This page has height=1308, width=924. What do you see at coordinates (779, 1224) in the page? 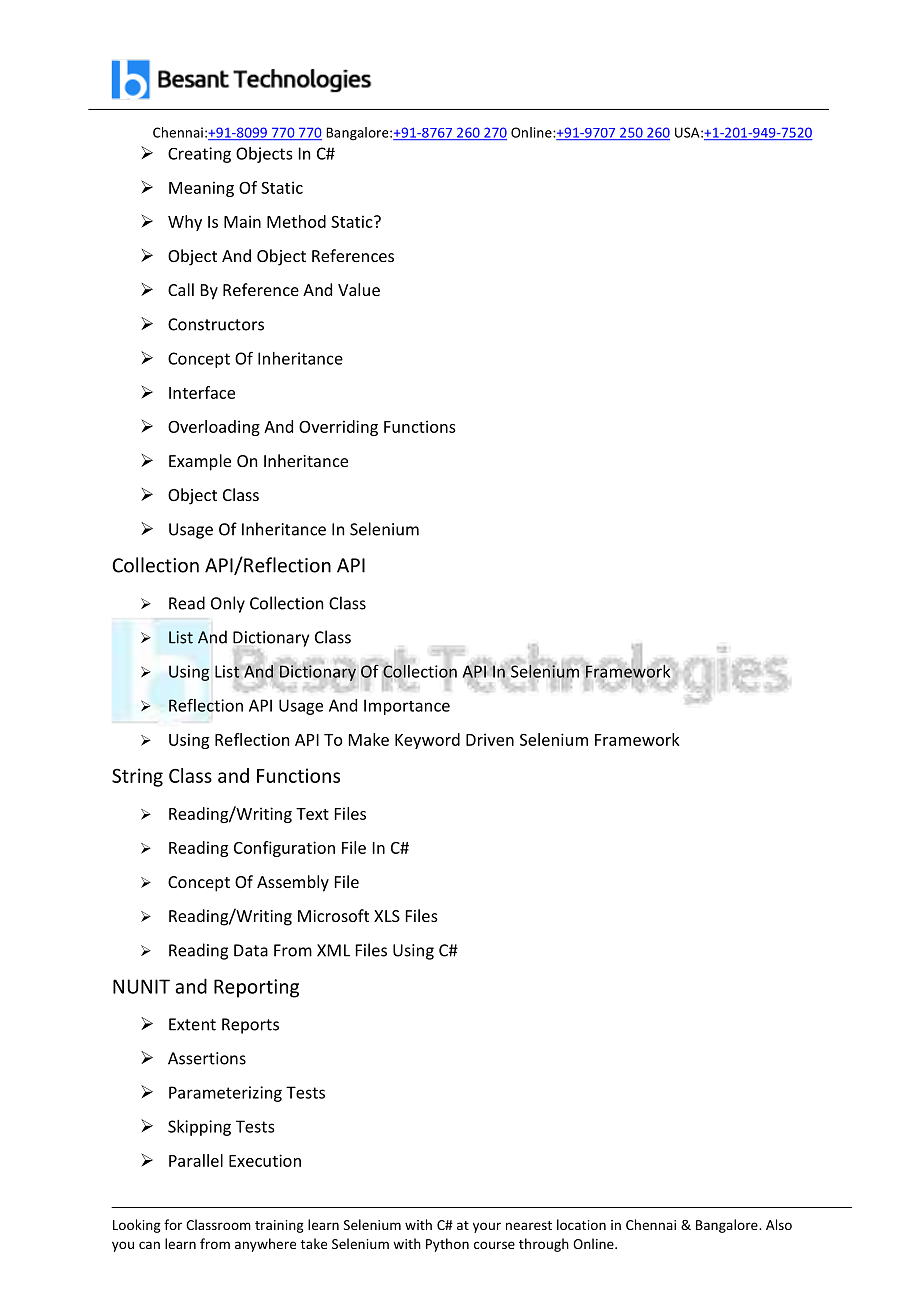
I see `Also` at bounding box center [779, 1224].
